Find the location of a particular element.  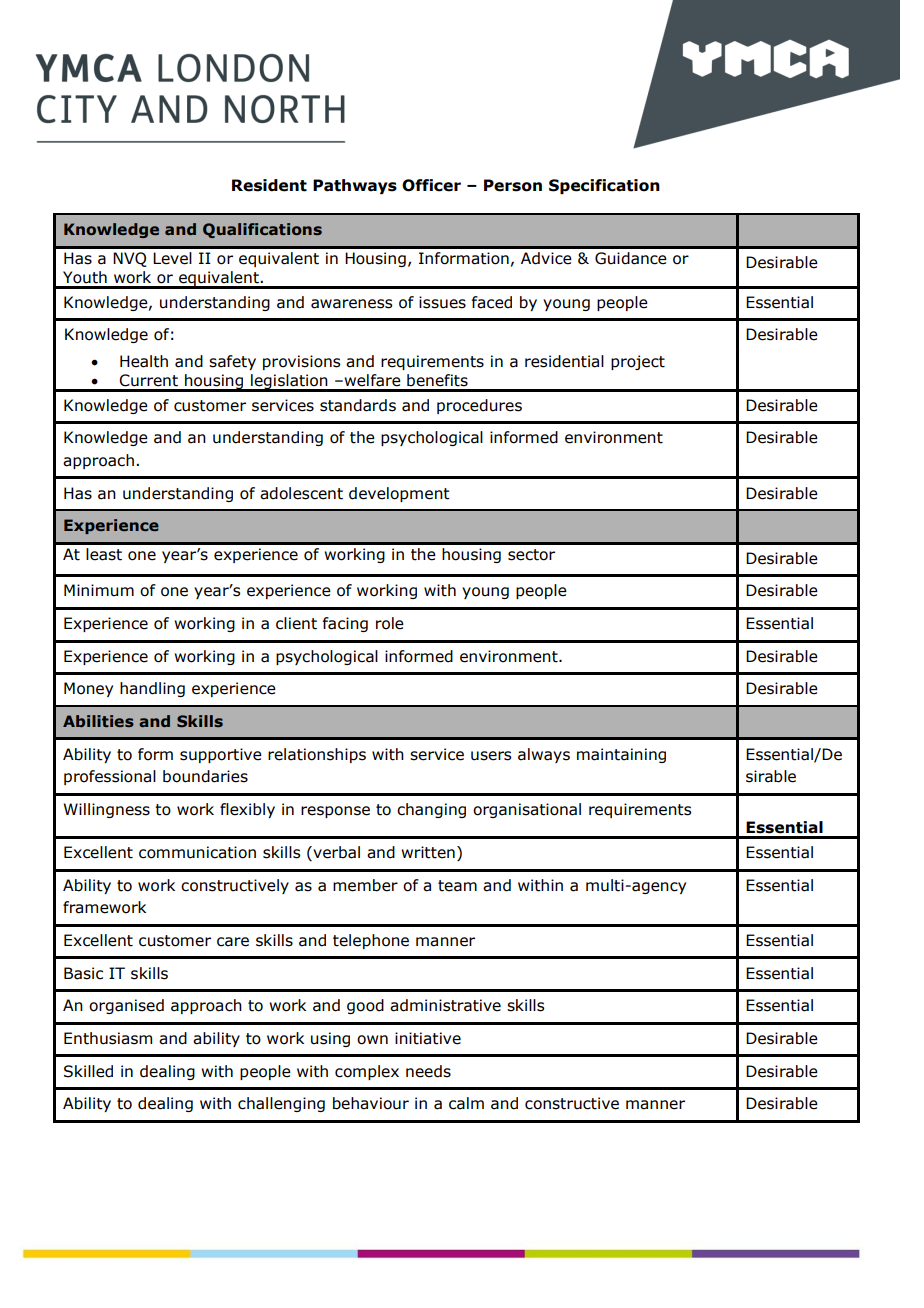

Level is located at coordinates (172, 258).
